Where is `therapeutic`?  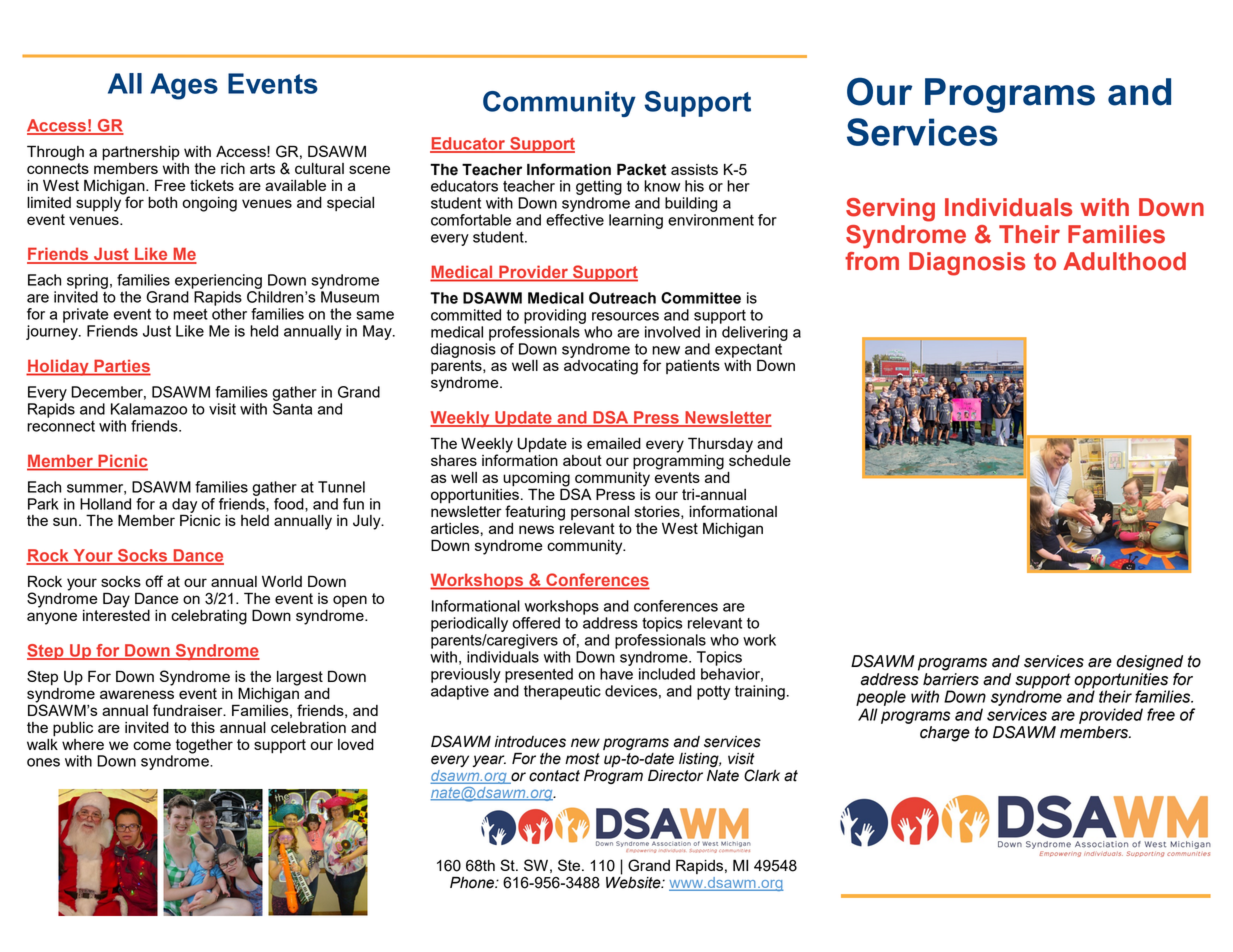 therapeutic is located at coordinates (562, 692).
